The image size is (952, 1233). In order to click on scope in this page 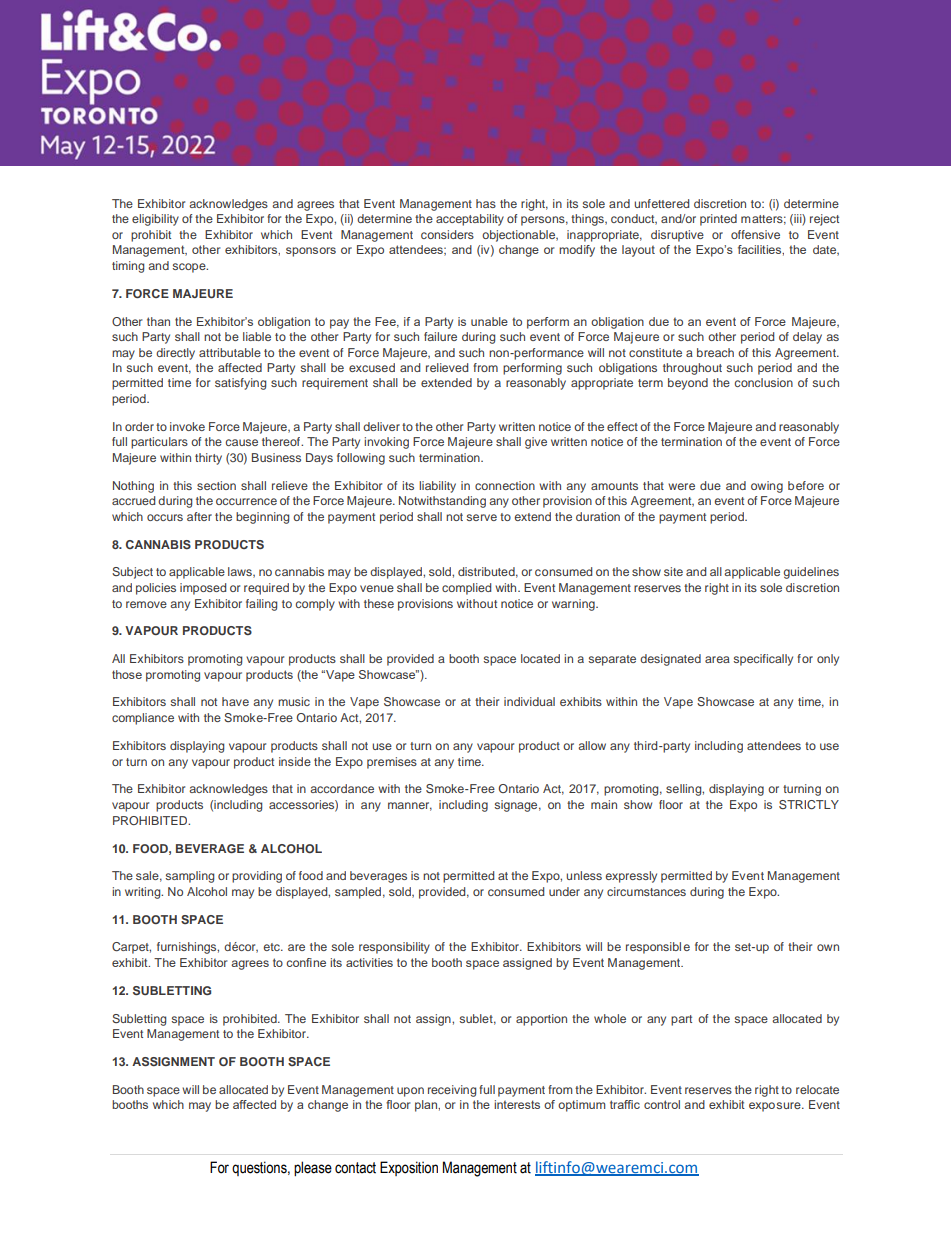, I will do `click(190, 268)`.
